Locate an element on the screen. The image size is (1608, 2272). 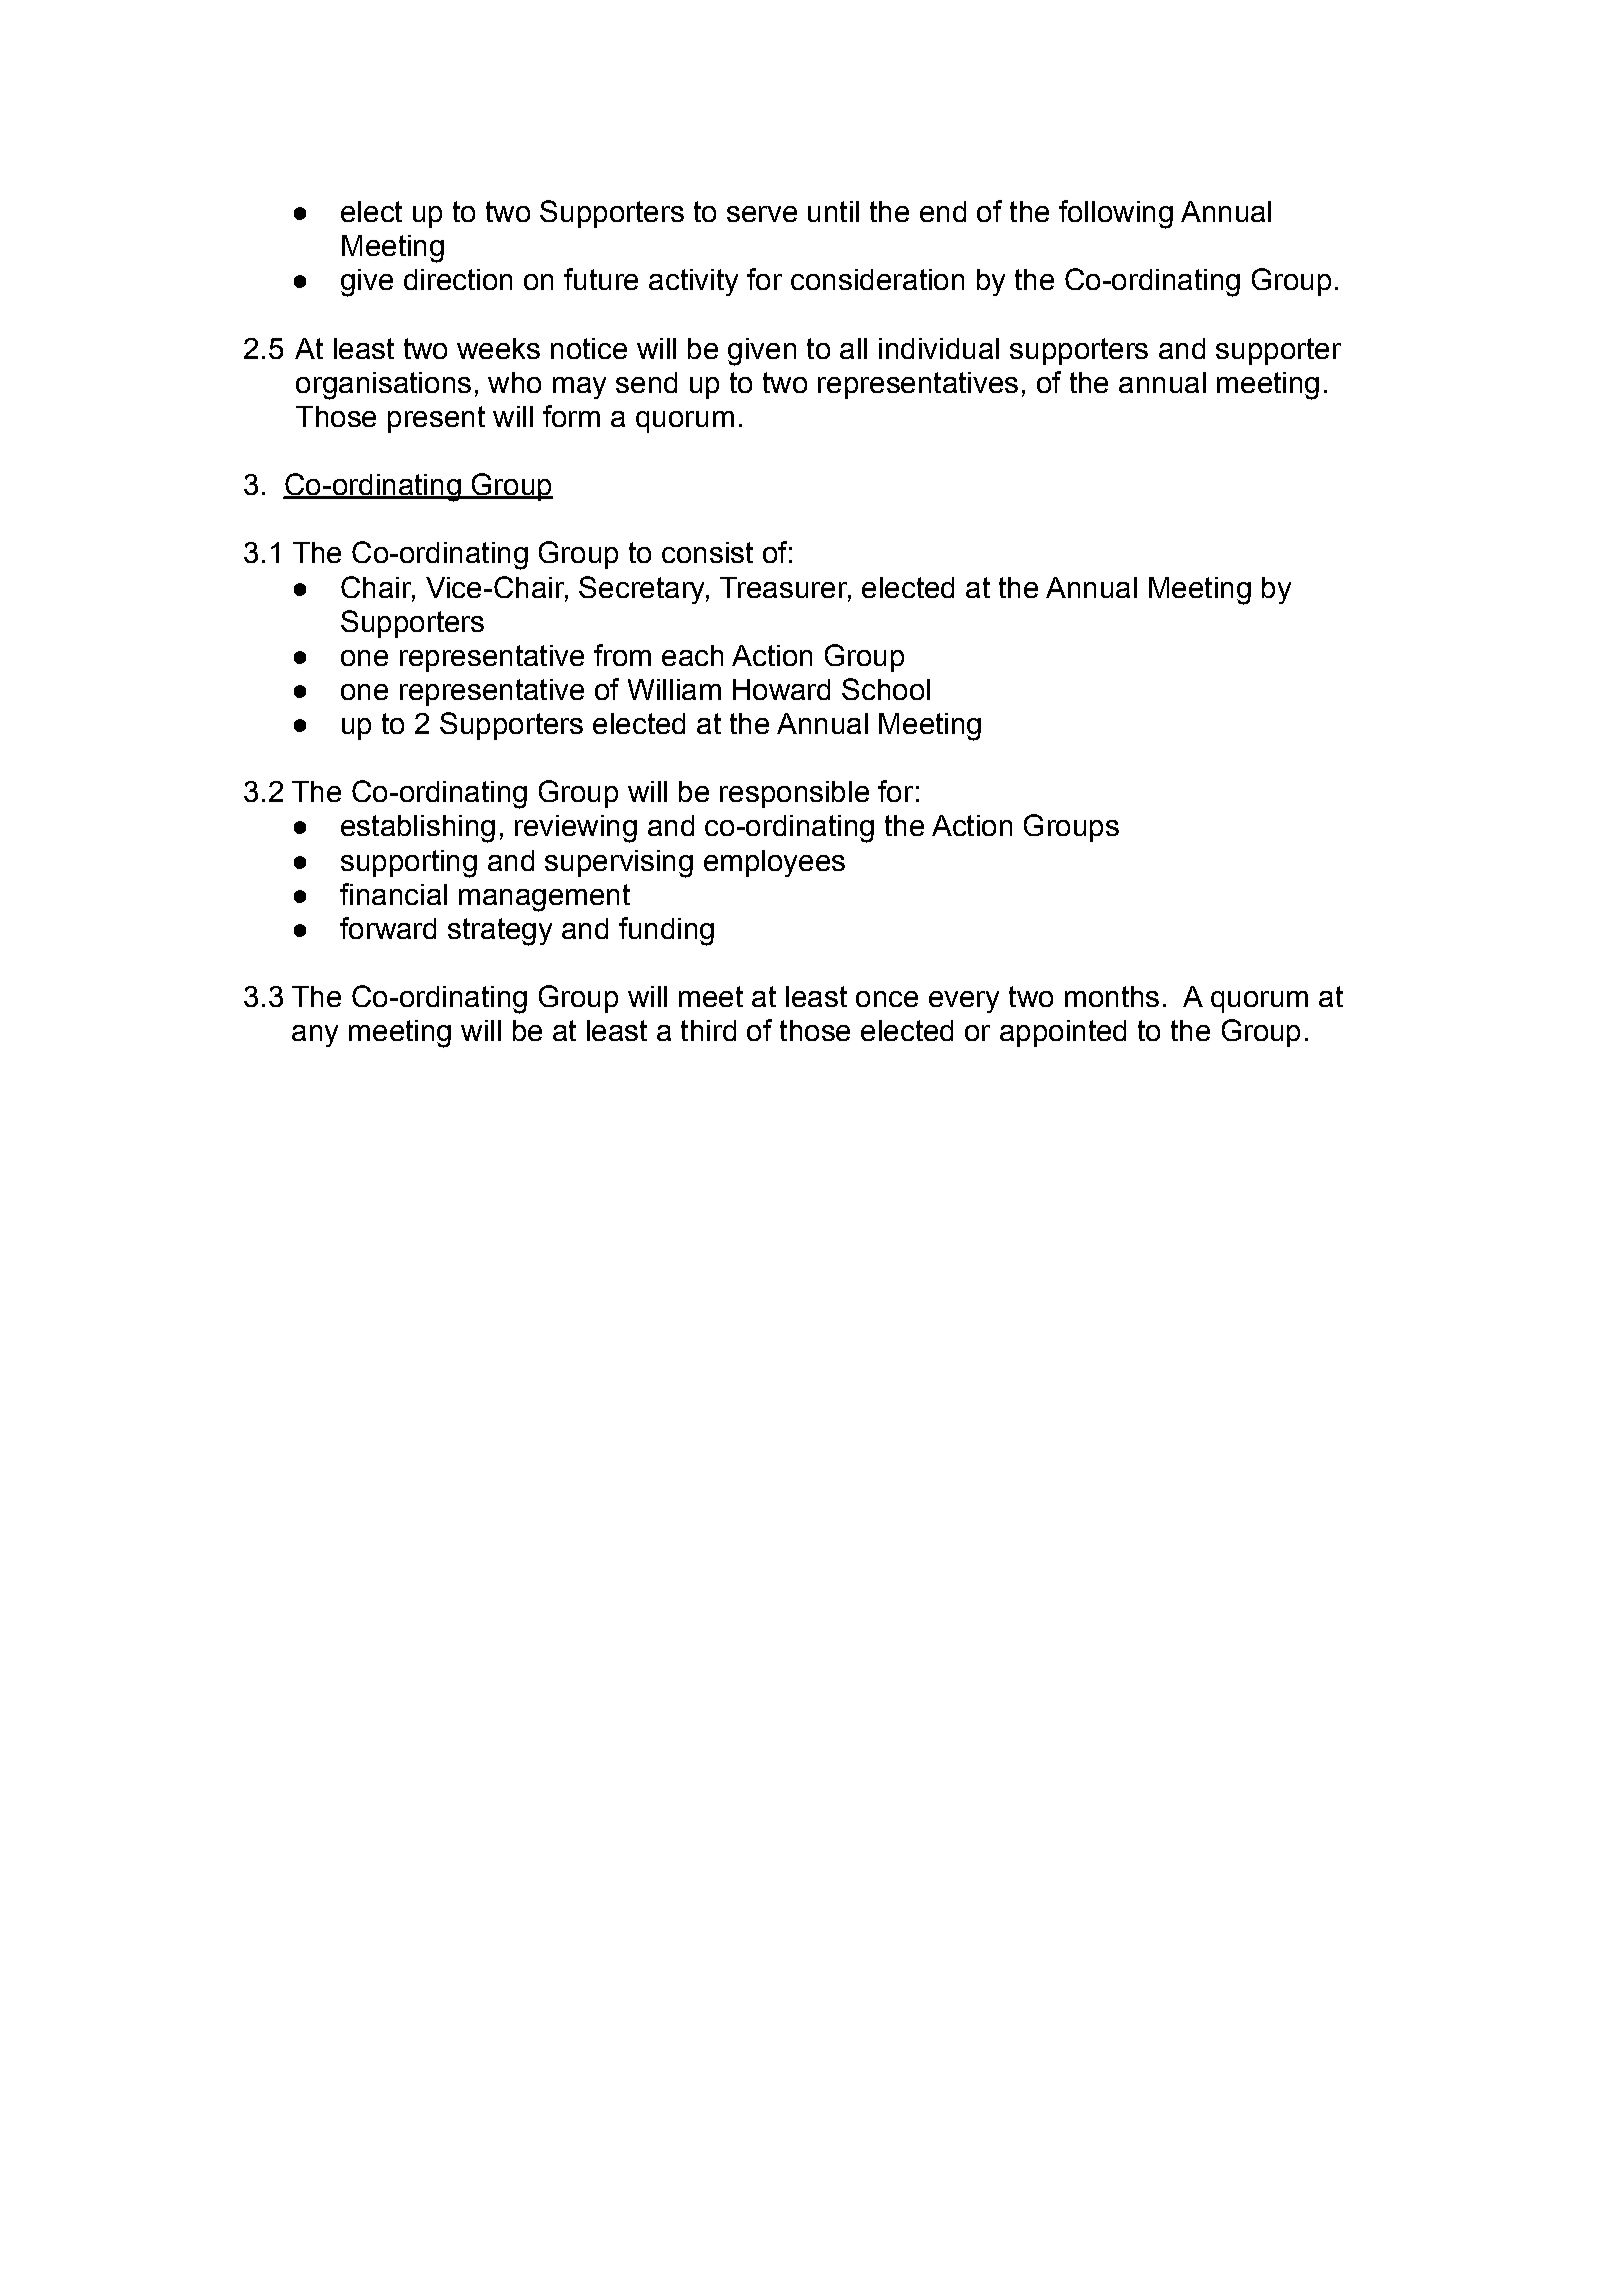
employees is located at coordinates (774, 863).
